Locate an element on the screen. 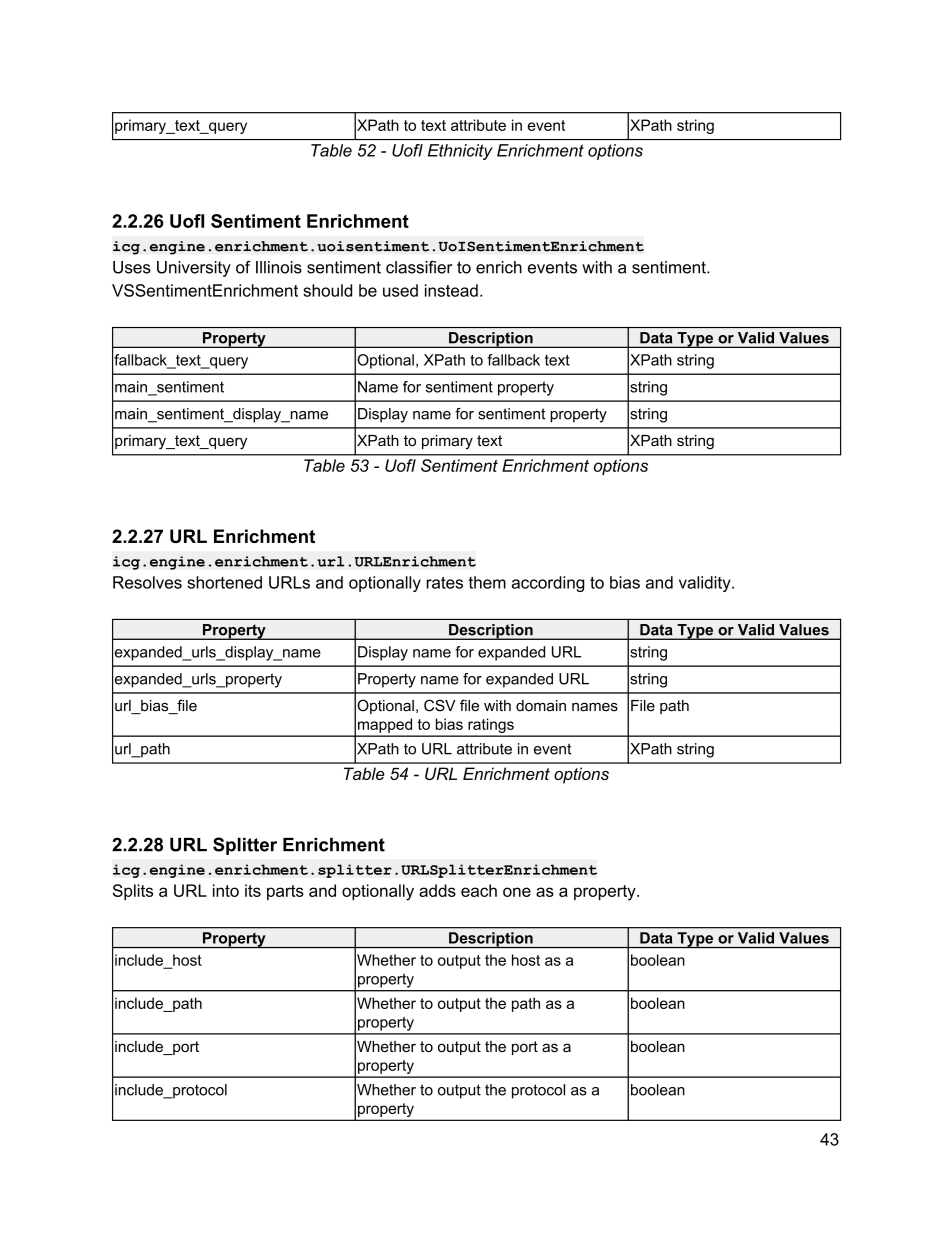  parts is located at coordinates (285, 892).
